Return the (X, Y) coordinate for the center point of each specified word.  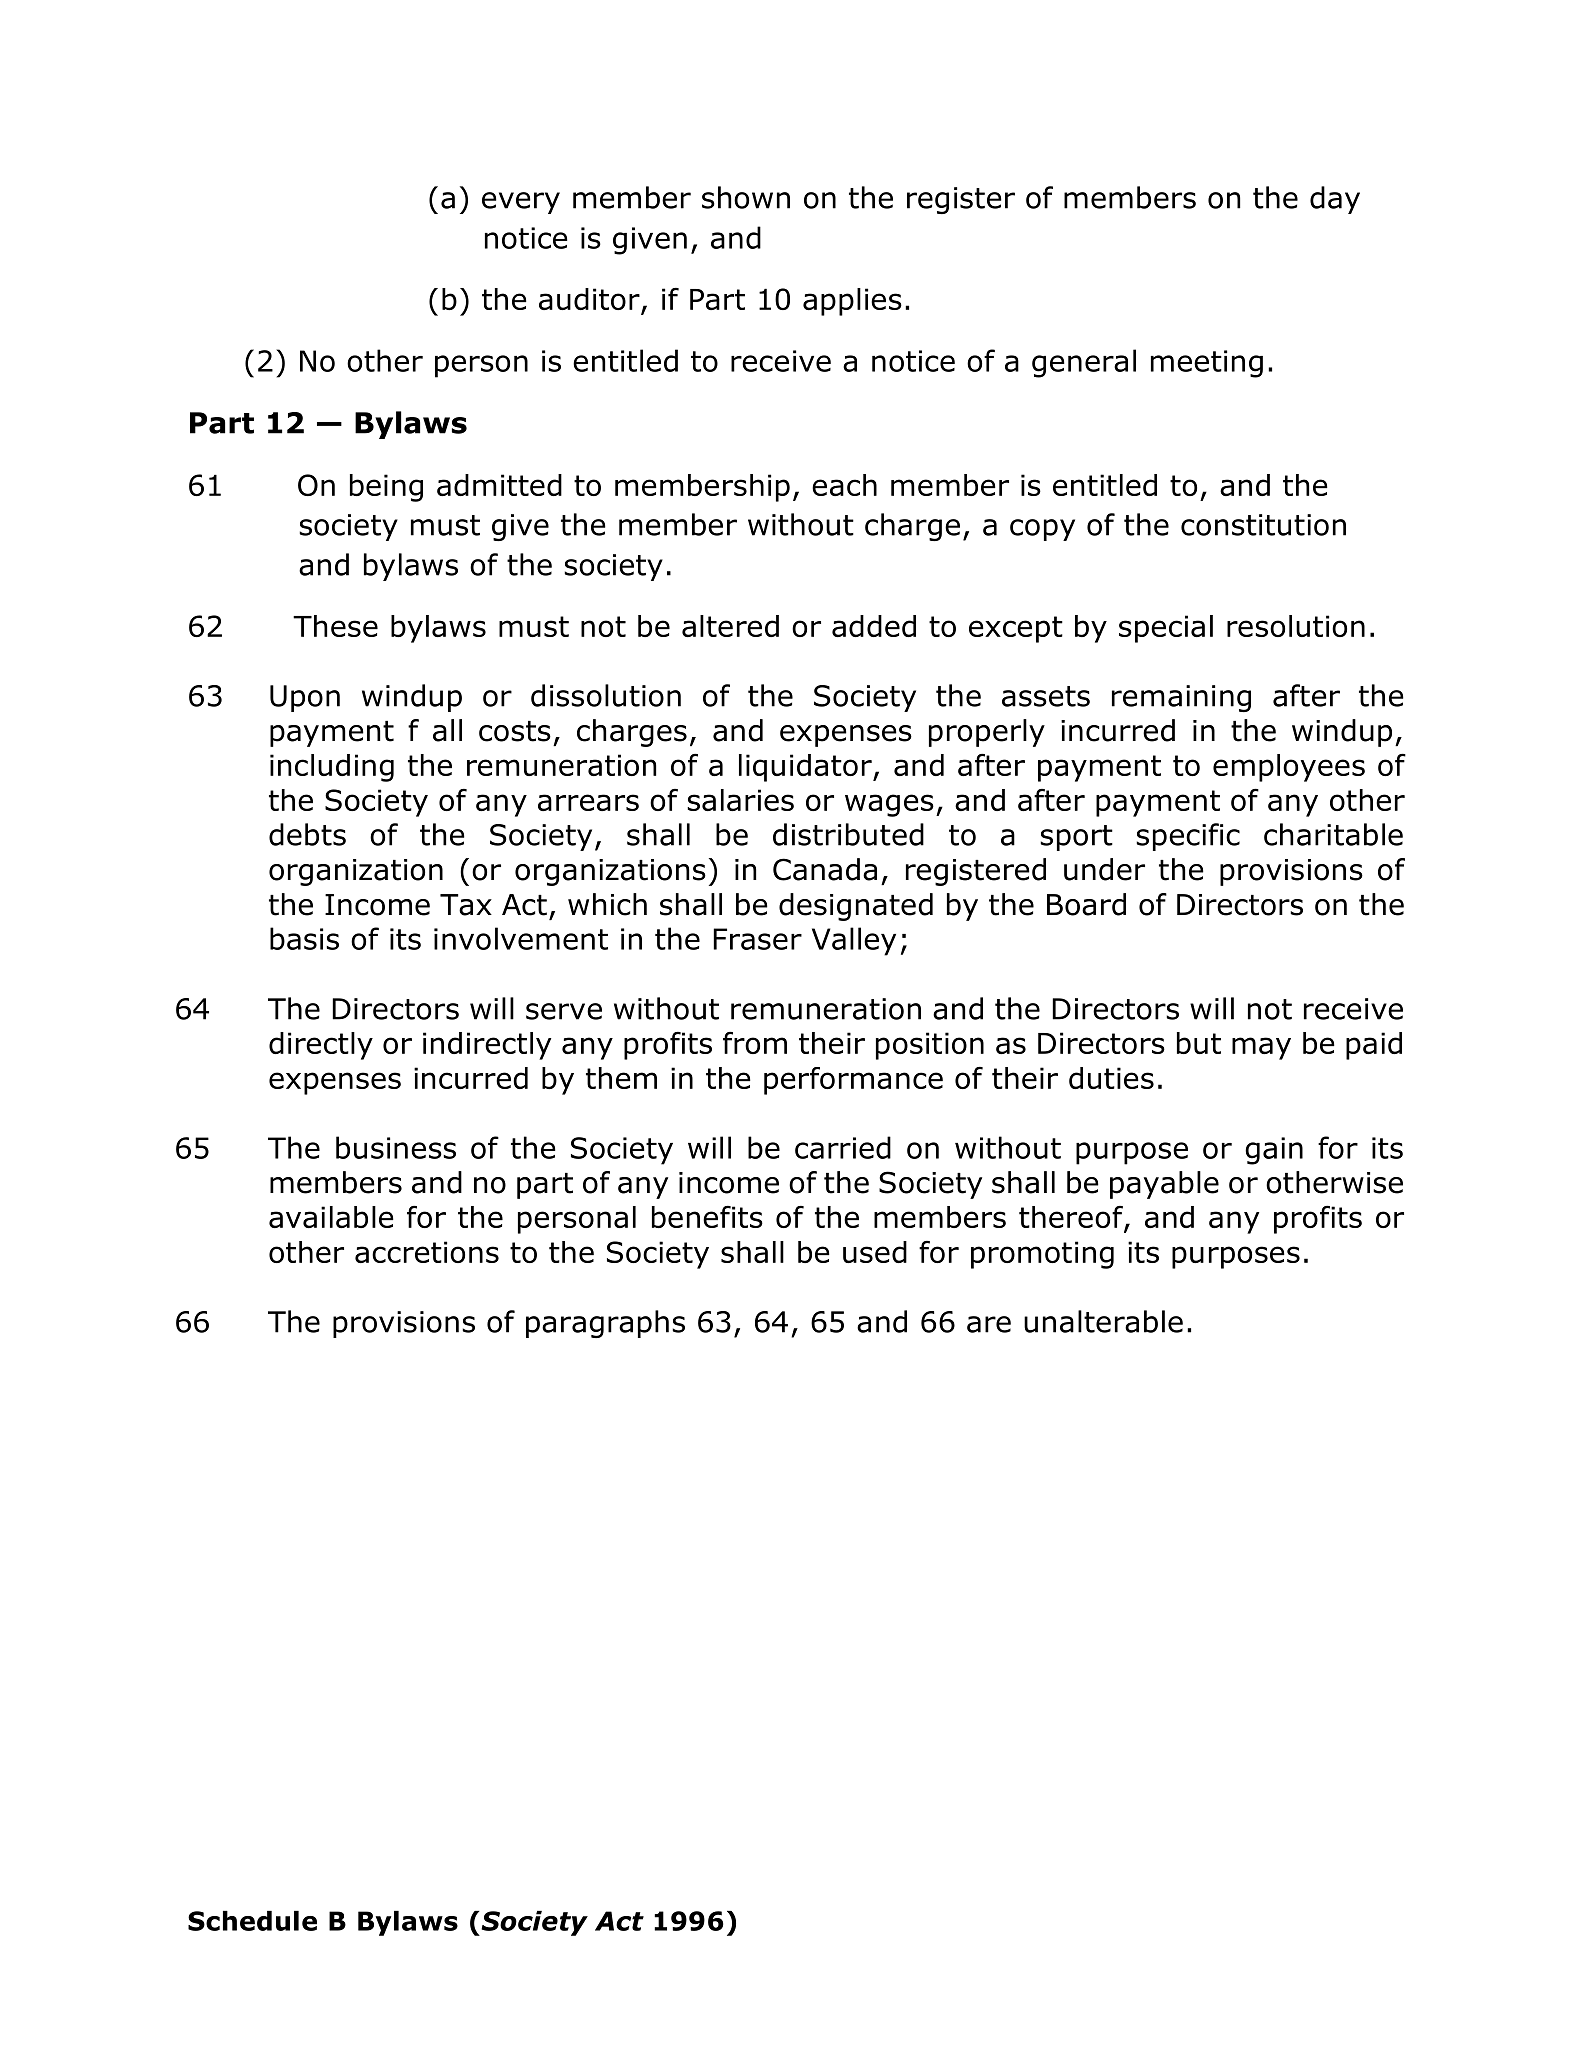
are (989, 1324)
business (396, 1147)
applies (852, 302)
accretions (427, 1252)
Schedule (252, 1921)
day (1335, 200)
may (1261, 1048)
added (874, 626)
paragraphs (605, 1324)
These (335, 626)
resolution (1296, 626)
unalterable (1103, 1321)
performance (853, 1081)
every (521, 203)
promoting (1042, 1255)
